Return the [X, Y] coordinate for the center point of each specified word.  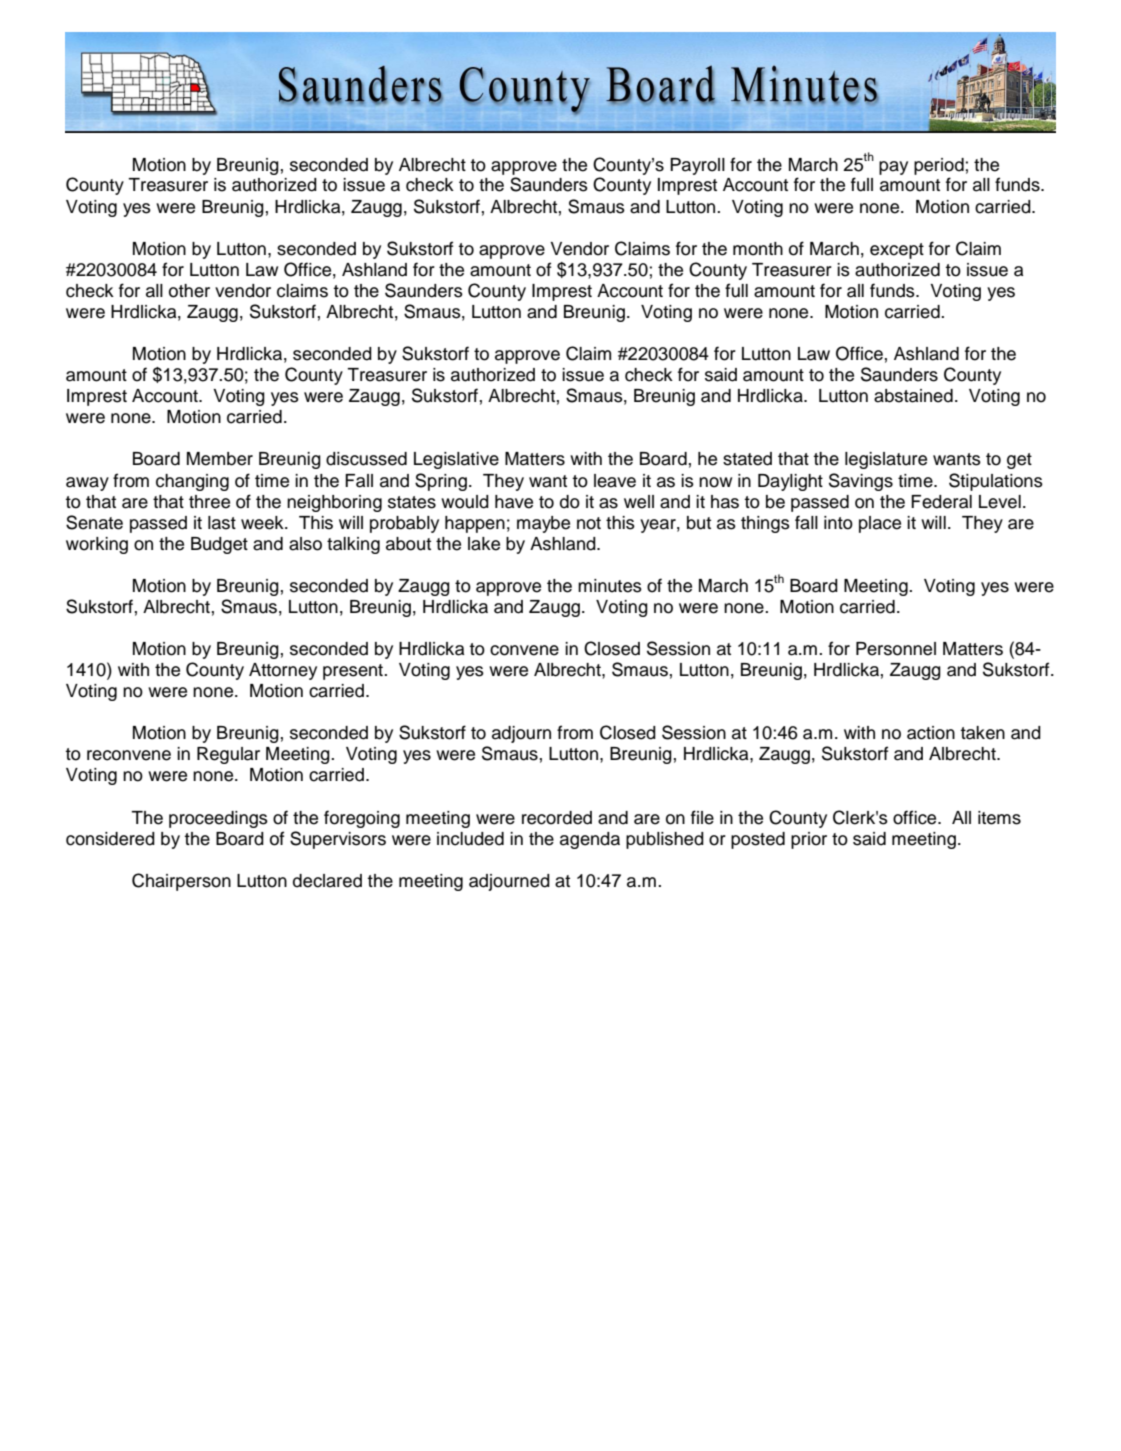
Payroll [697, 166]
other [189, 291]
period [939, 166]
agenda [590, 840]
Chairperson [181, 882]
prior [809, 840]
